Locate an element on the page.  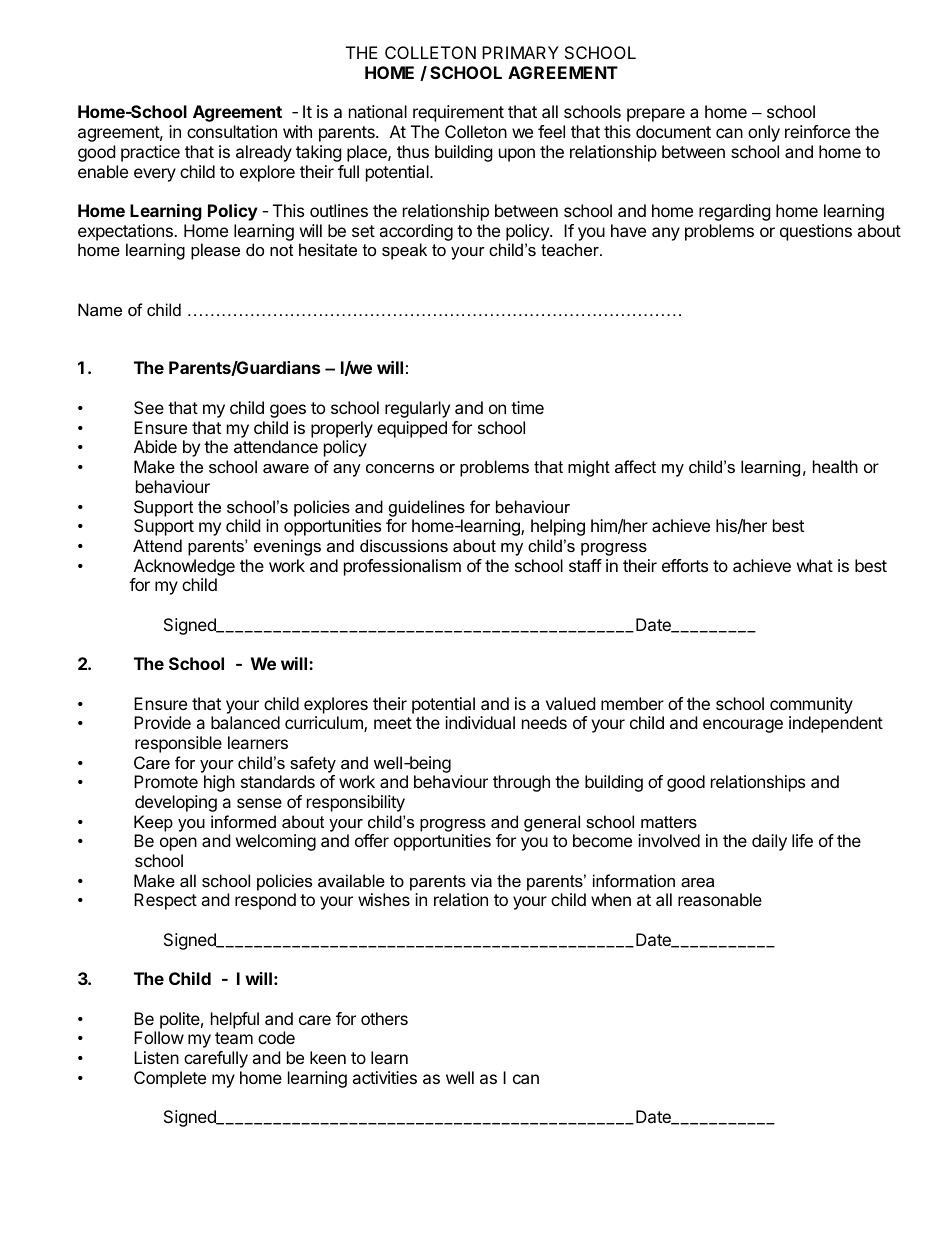
Acknowledge is located at coordinates (184, 567).
